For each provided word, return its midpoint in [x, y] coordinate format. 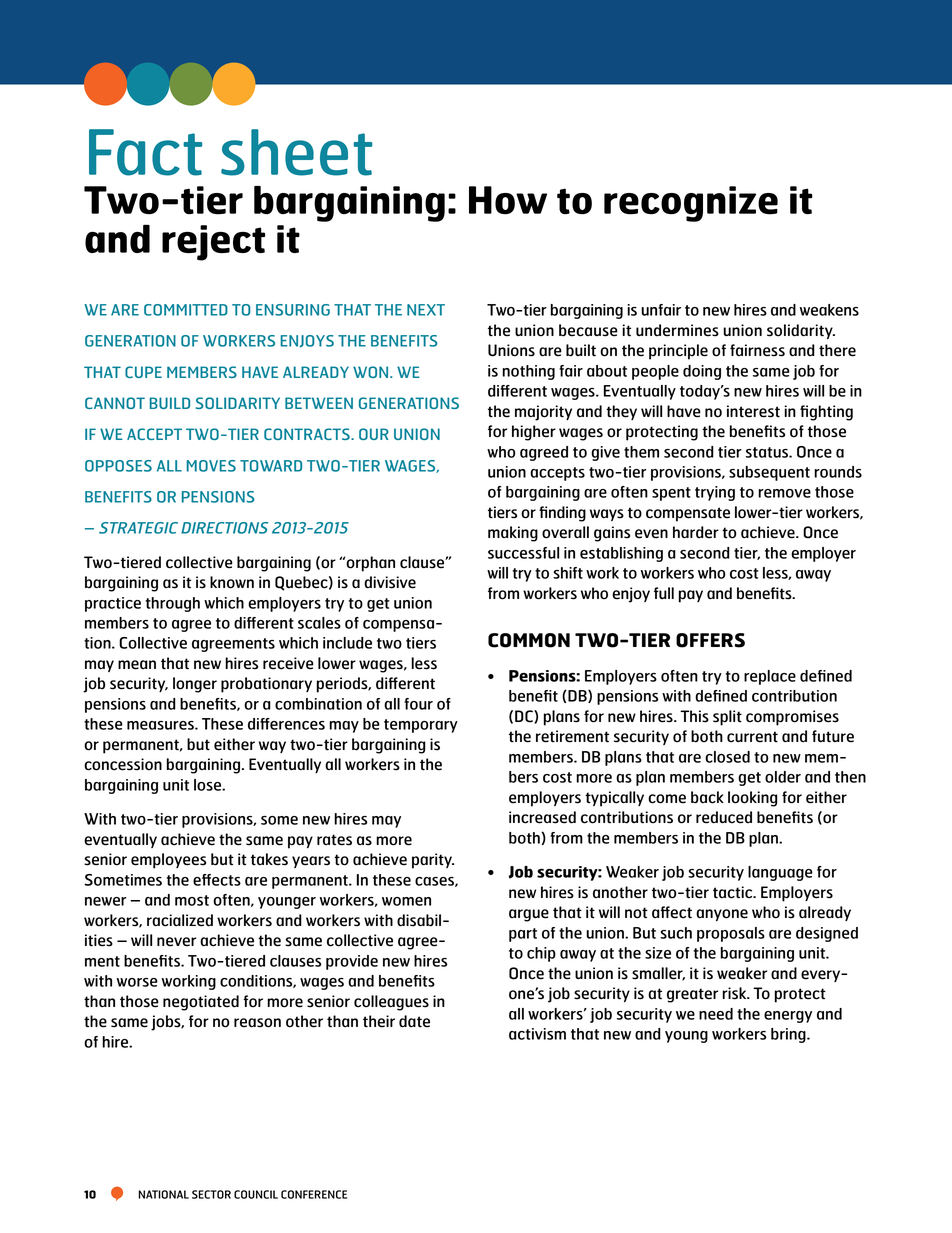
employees [168, 861]
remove [784, 493]
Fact [145, 152]
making [513, 534]
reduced [724, 817]
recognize [691, 204]
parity [433, 861]
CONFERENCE [314, 1194]
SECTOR [211, 1194]
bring [789, 1035]
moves [211, 466]
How [508, 200]
